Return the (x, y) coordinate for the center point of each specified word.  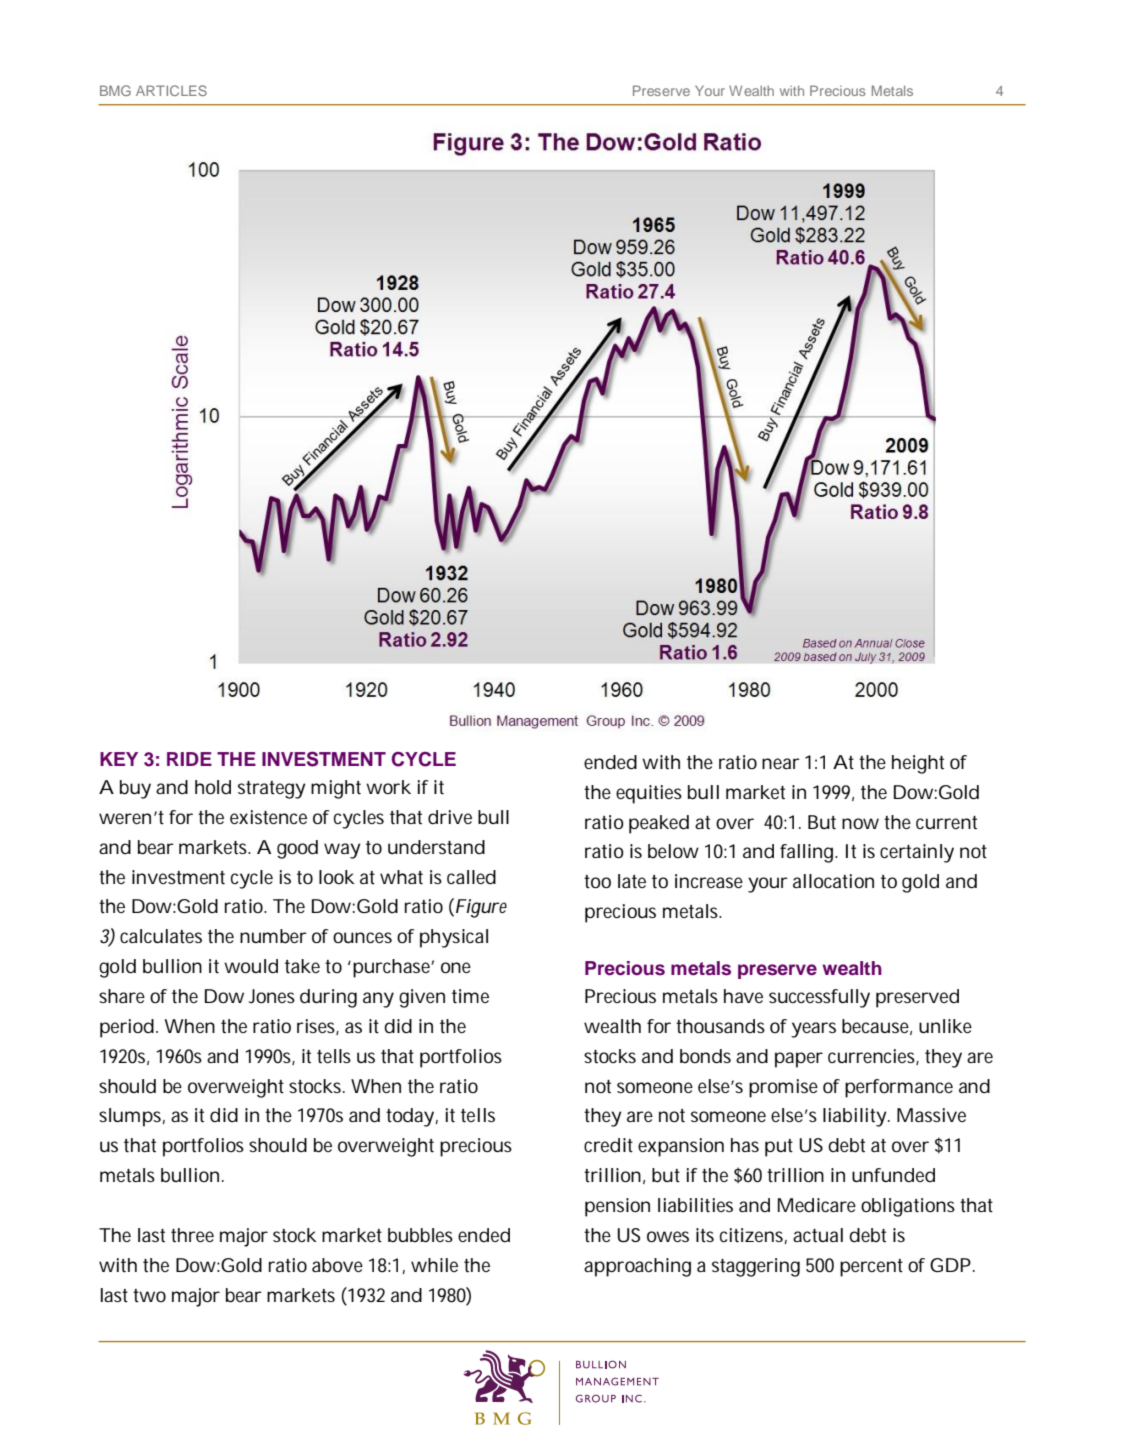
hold (213, 787)
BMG (115, 90)
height (918, 764)
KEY (119, 759)
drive (450, 817)
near (781, 763)
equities (649, 794)
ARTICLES (171, 90)
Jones (272, 996)
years (813, 1030)
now (860, 823)
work (388, 787)
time (470, 996)
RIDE (189, 759)
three (192, 1235)
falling (808, 853)
